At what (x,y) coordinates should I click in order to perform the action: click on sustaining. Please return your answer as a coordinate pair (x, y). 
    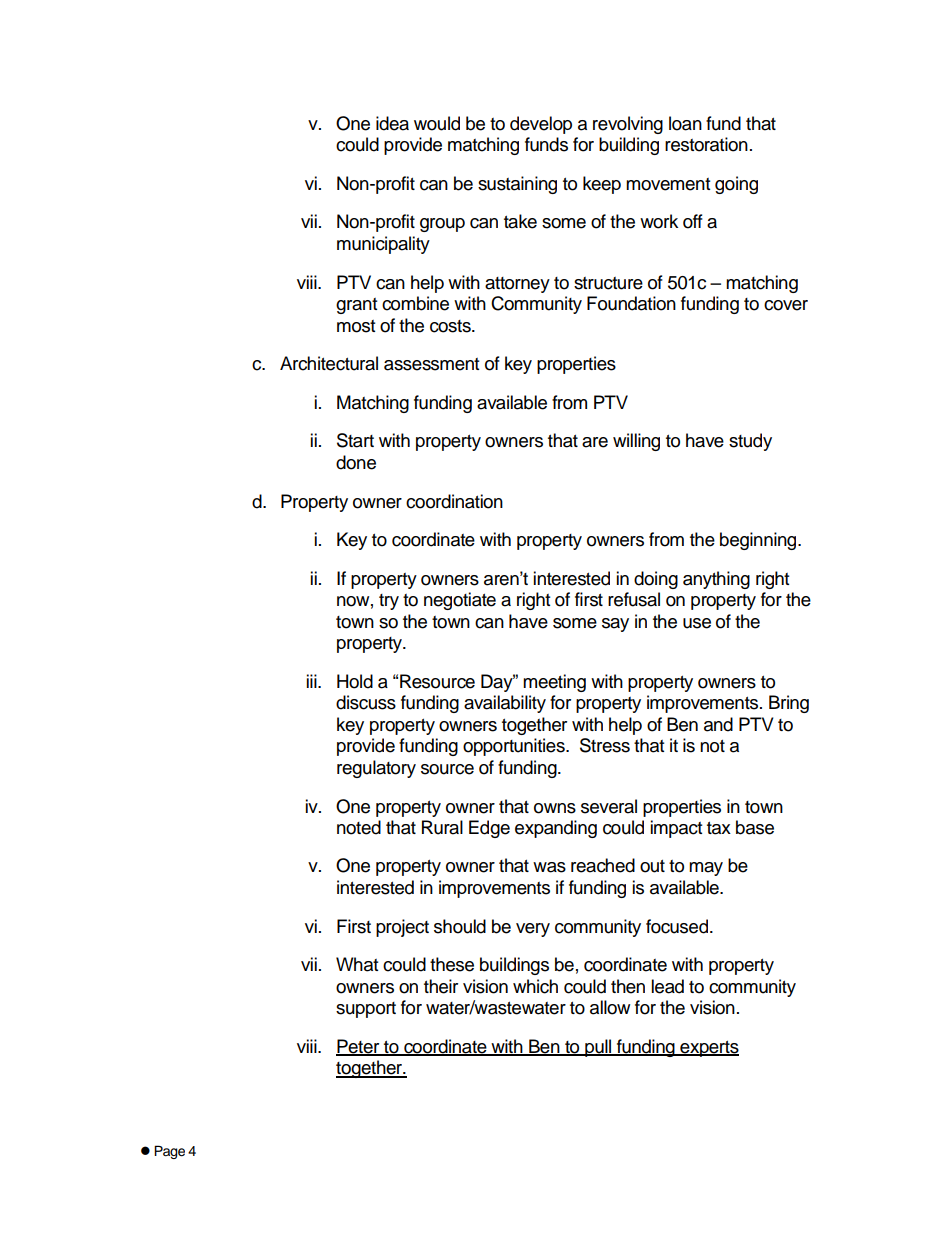
    Looking at the image, I should click on (517, 185).
